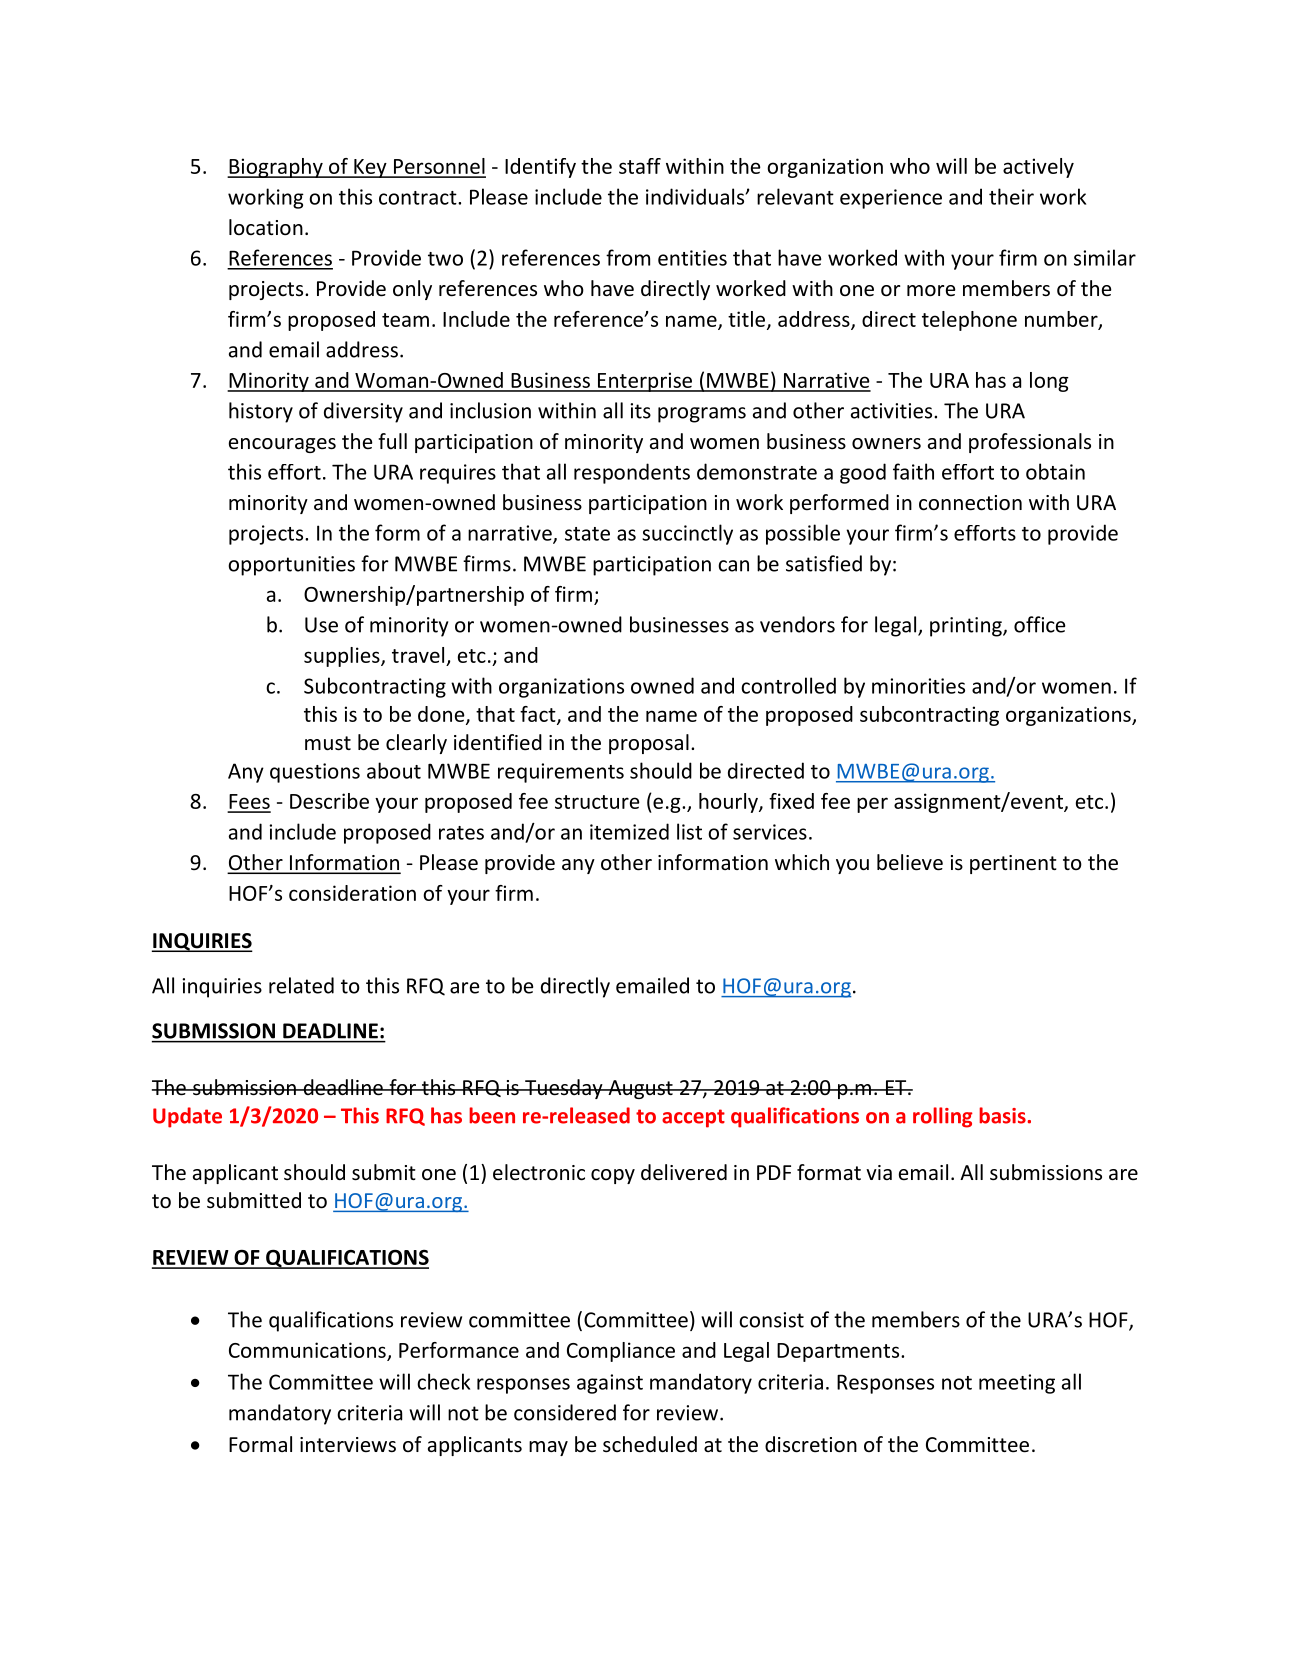 Image resolution: width=1290 pixels, height=1670 pixels. What do you see at coordinates (266, 227) in the document?
I see `location` at bounding box center [266, 227].
